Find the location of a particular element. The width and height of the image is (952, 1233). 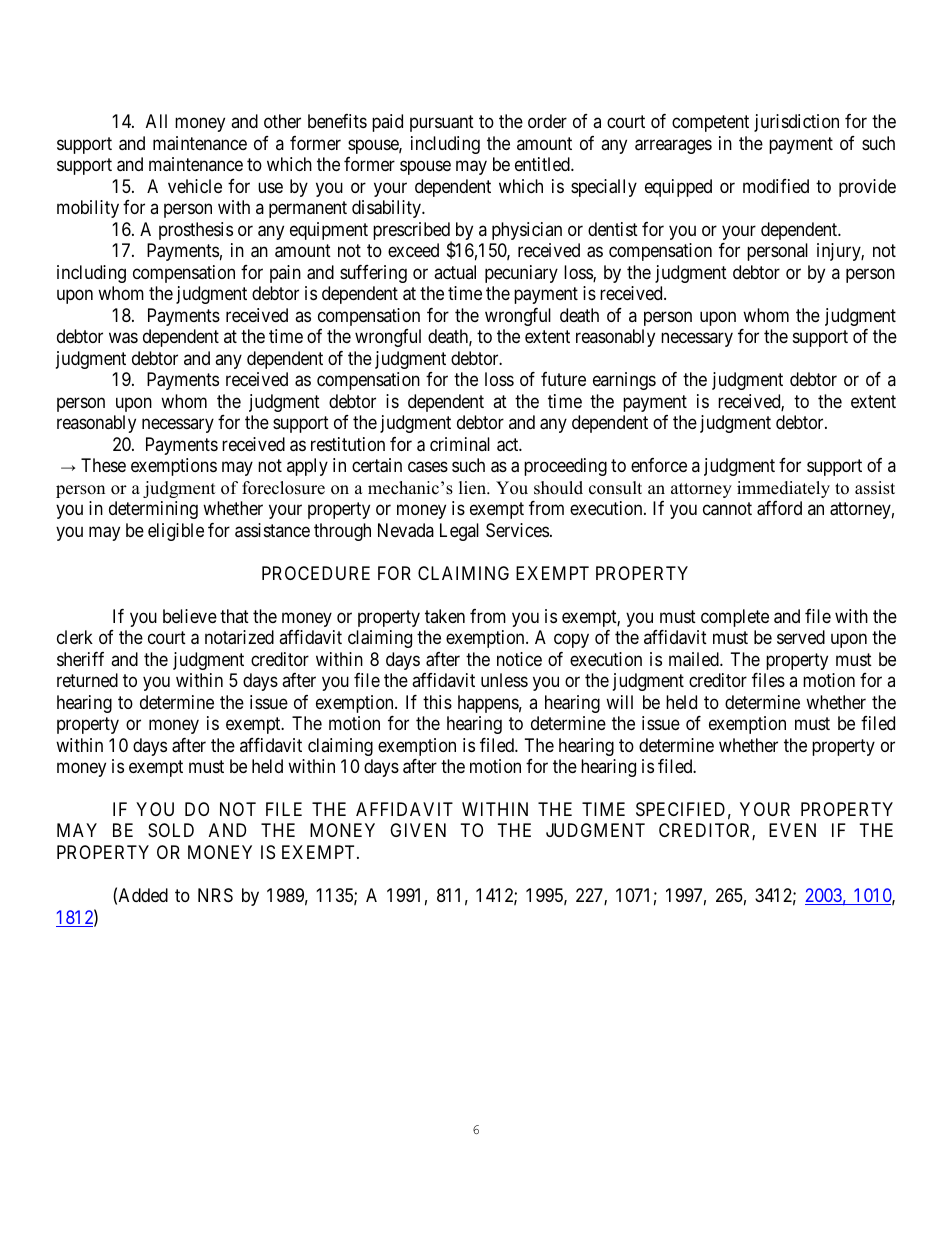

NRS is located at coordinates (215, 895).
